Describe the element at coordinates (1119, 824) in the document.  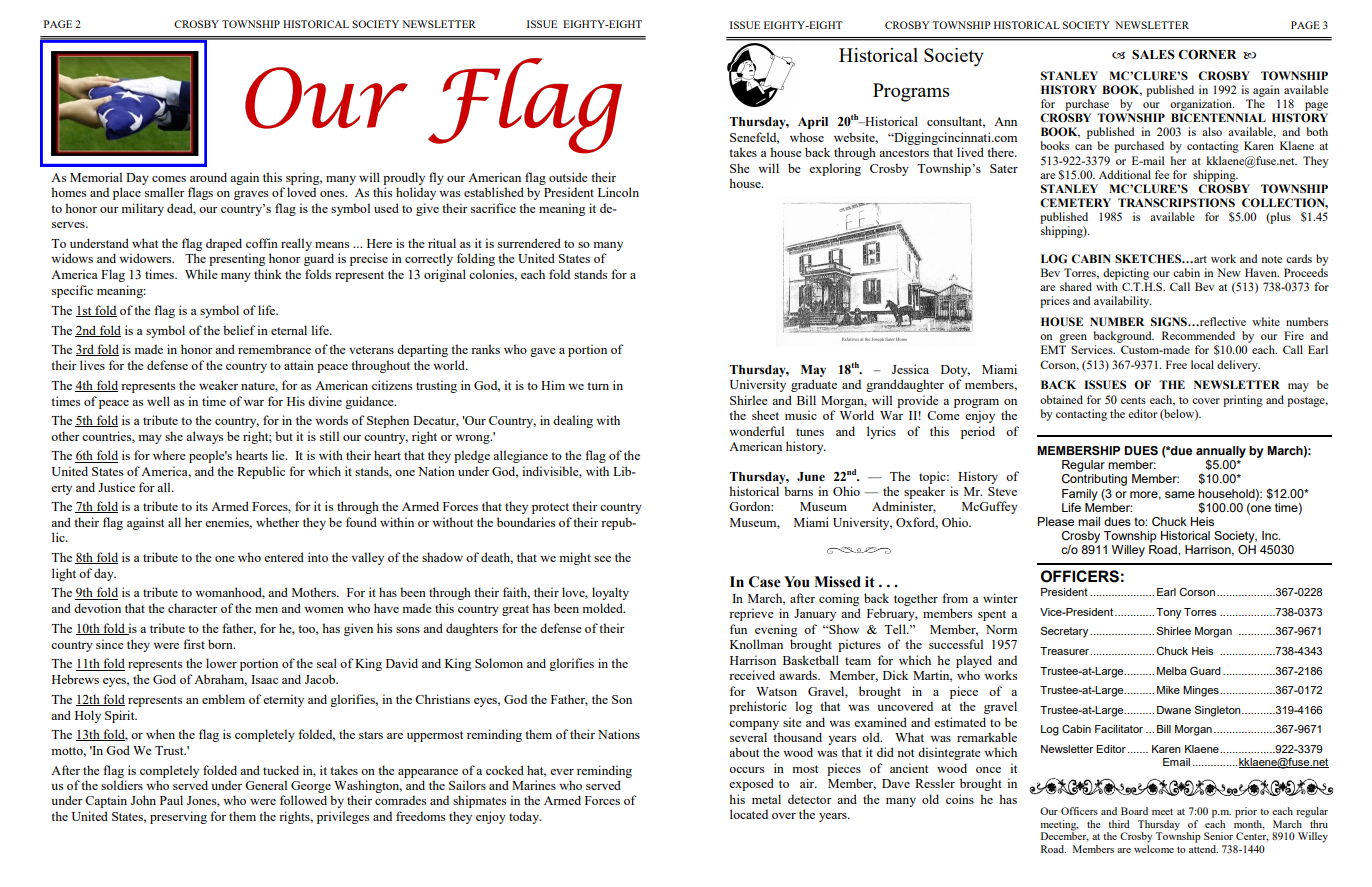
I see `third` at that location.
